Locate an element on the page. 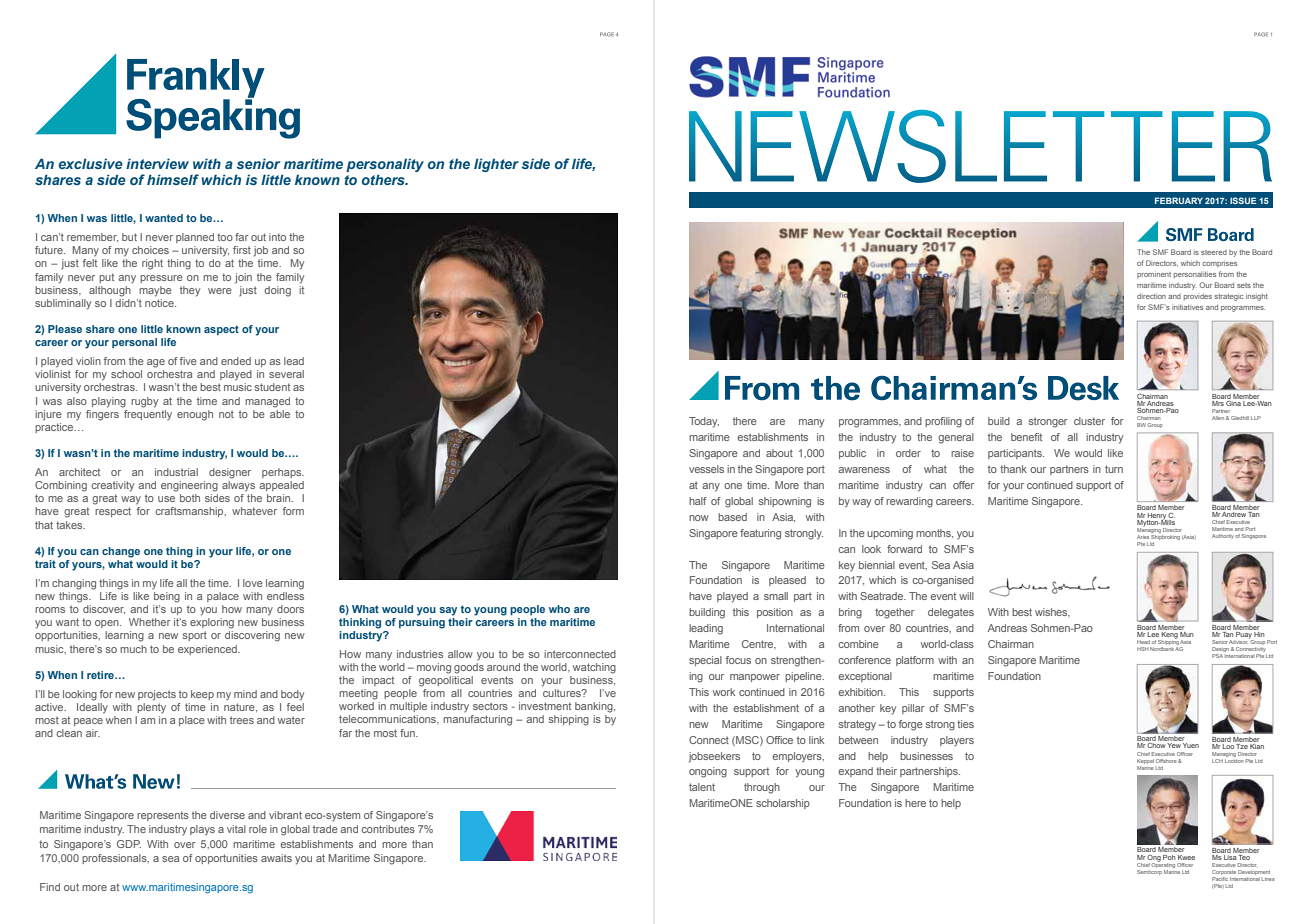 The image size is (1308, 924). five is located at coordinates (188, 361).
